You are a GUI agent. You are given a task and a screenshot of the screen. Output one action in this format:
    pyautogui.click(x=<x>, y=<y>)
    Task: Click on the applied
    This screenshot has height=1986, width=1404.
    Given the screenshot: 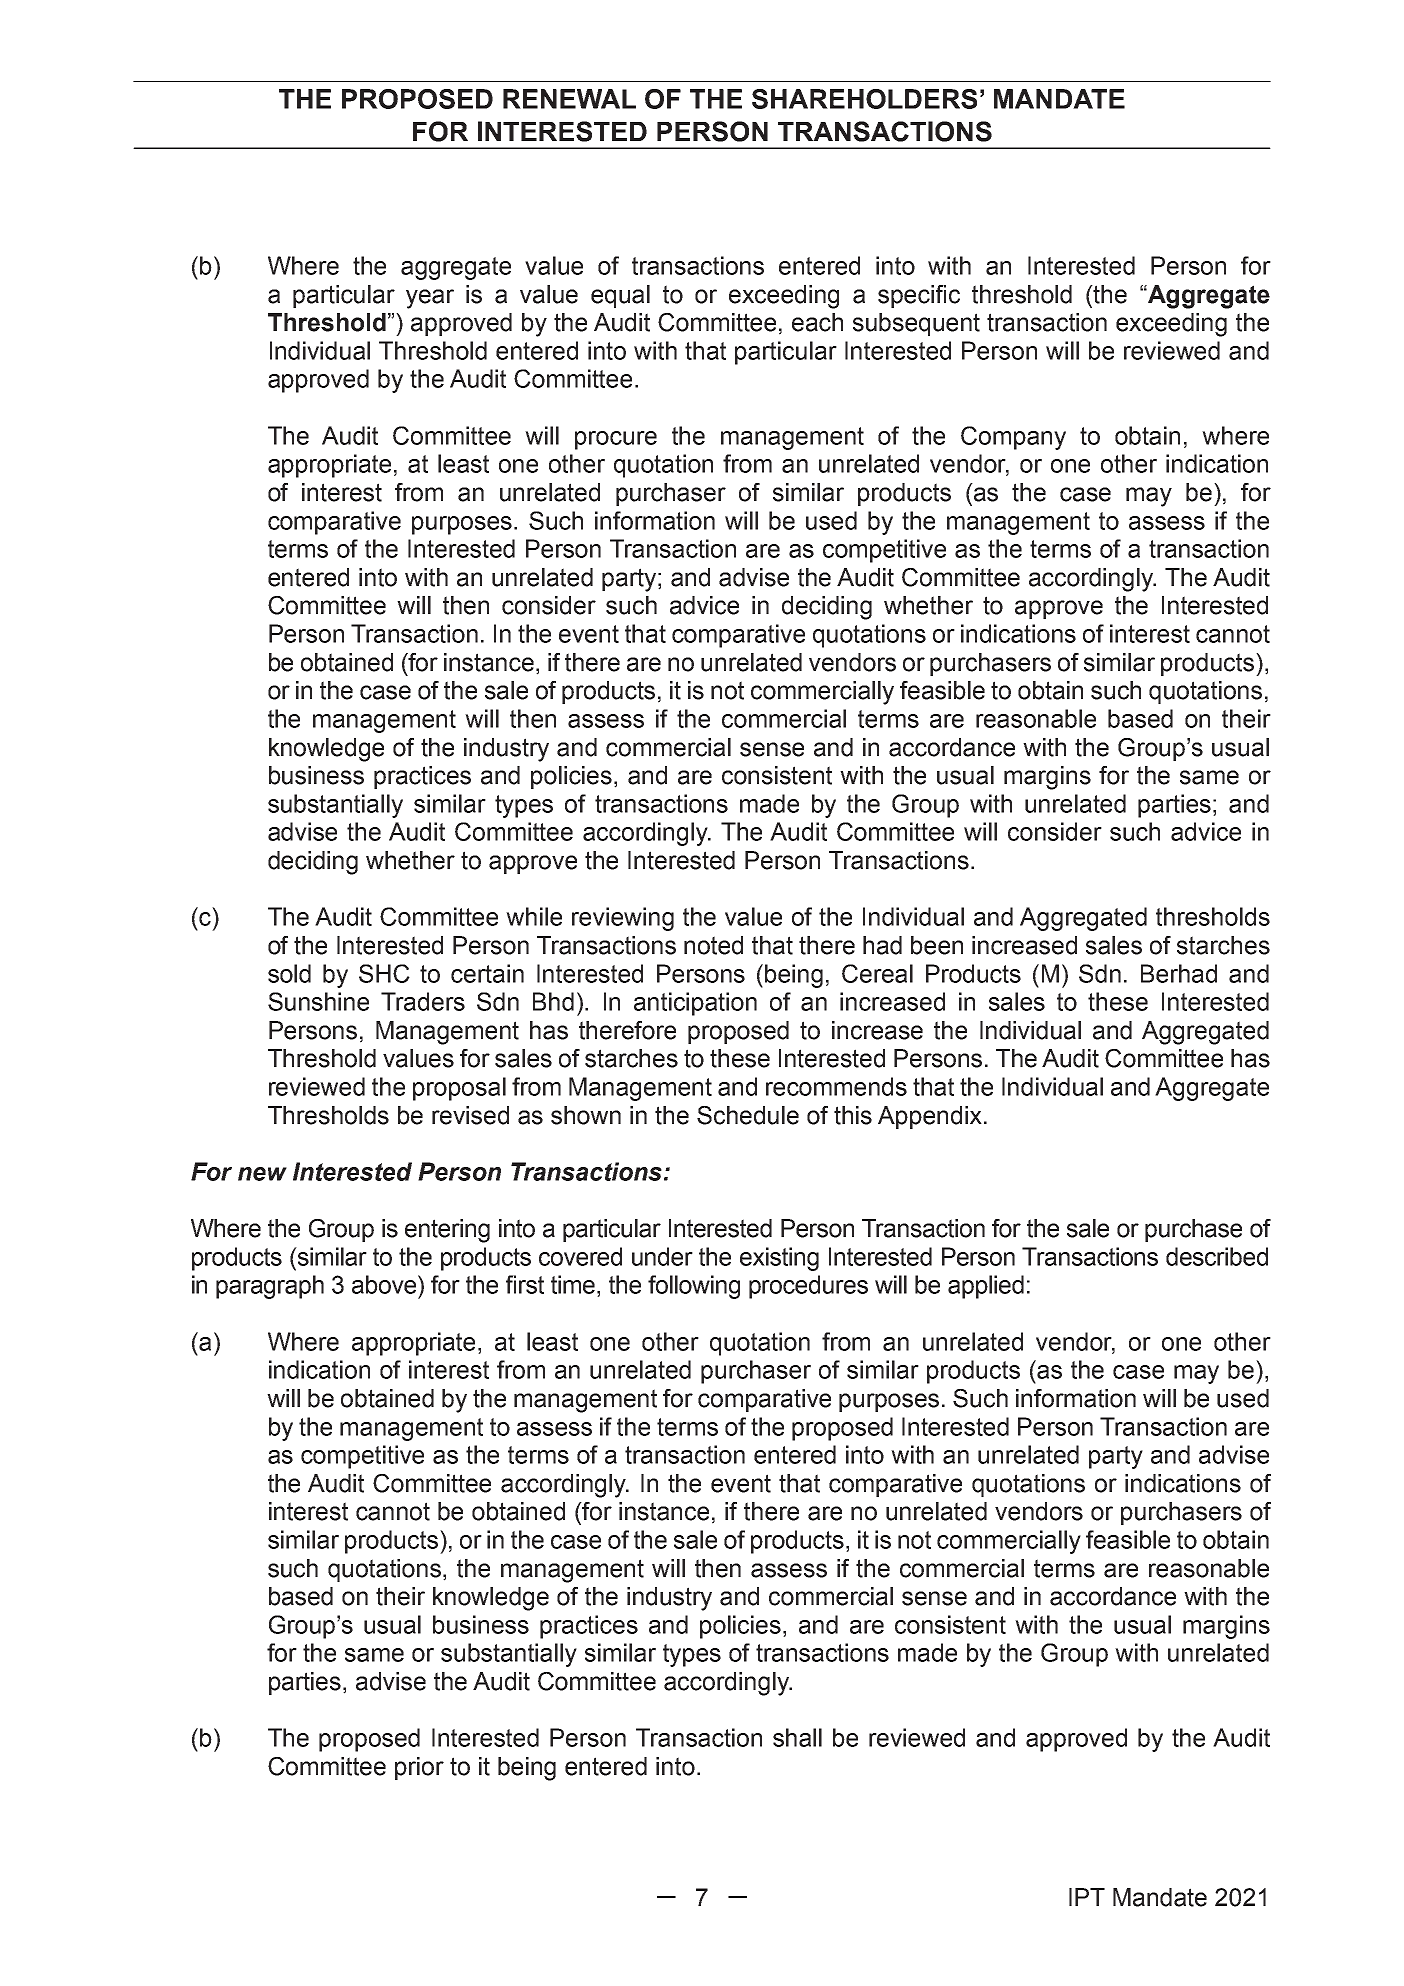 What is the action you would take?
    pyautogui.click(x=986, y=1287)
